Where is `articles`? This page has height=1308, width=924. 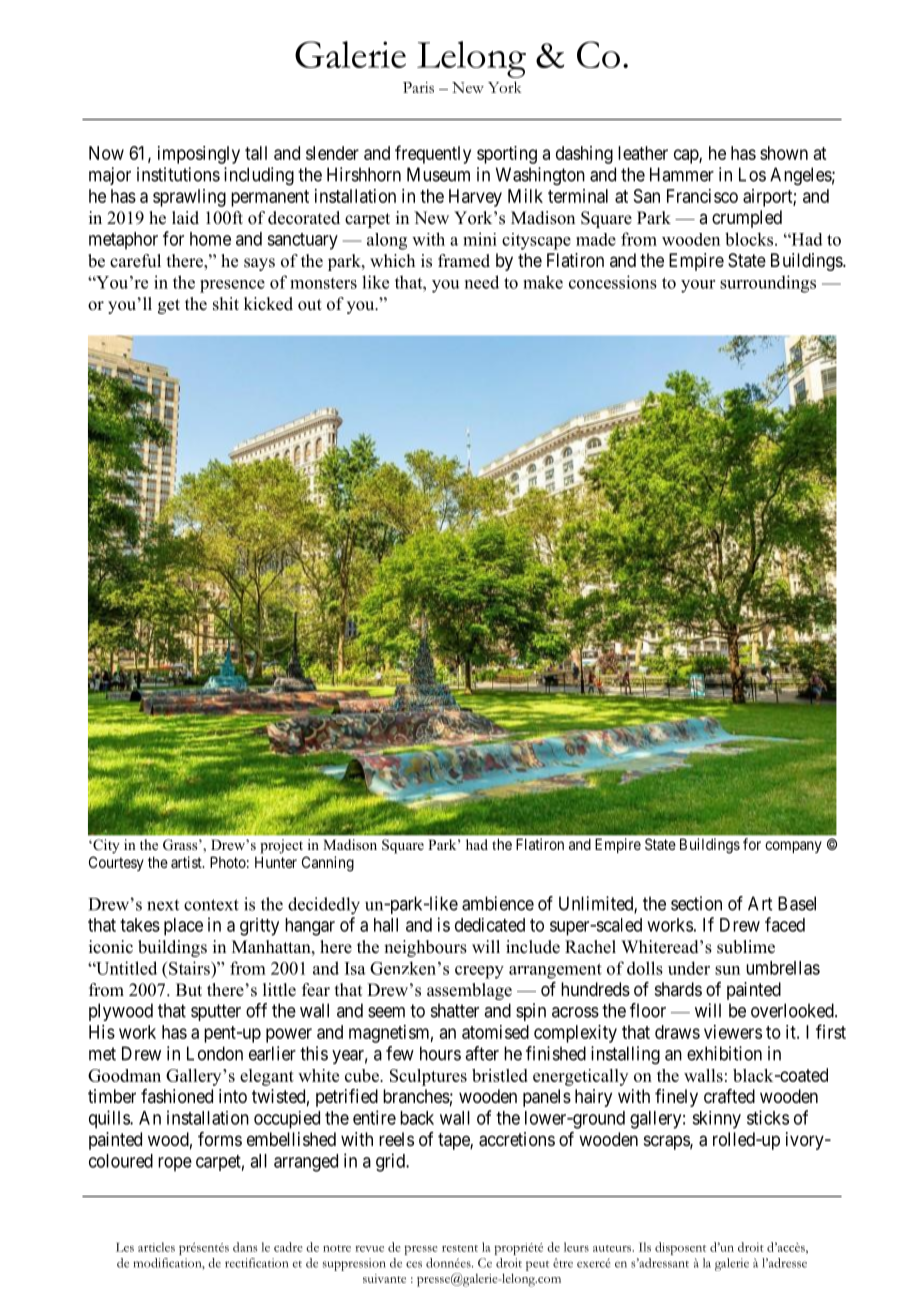
articles is located at coordinates (156, 1247).
